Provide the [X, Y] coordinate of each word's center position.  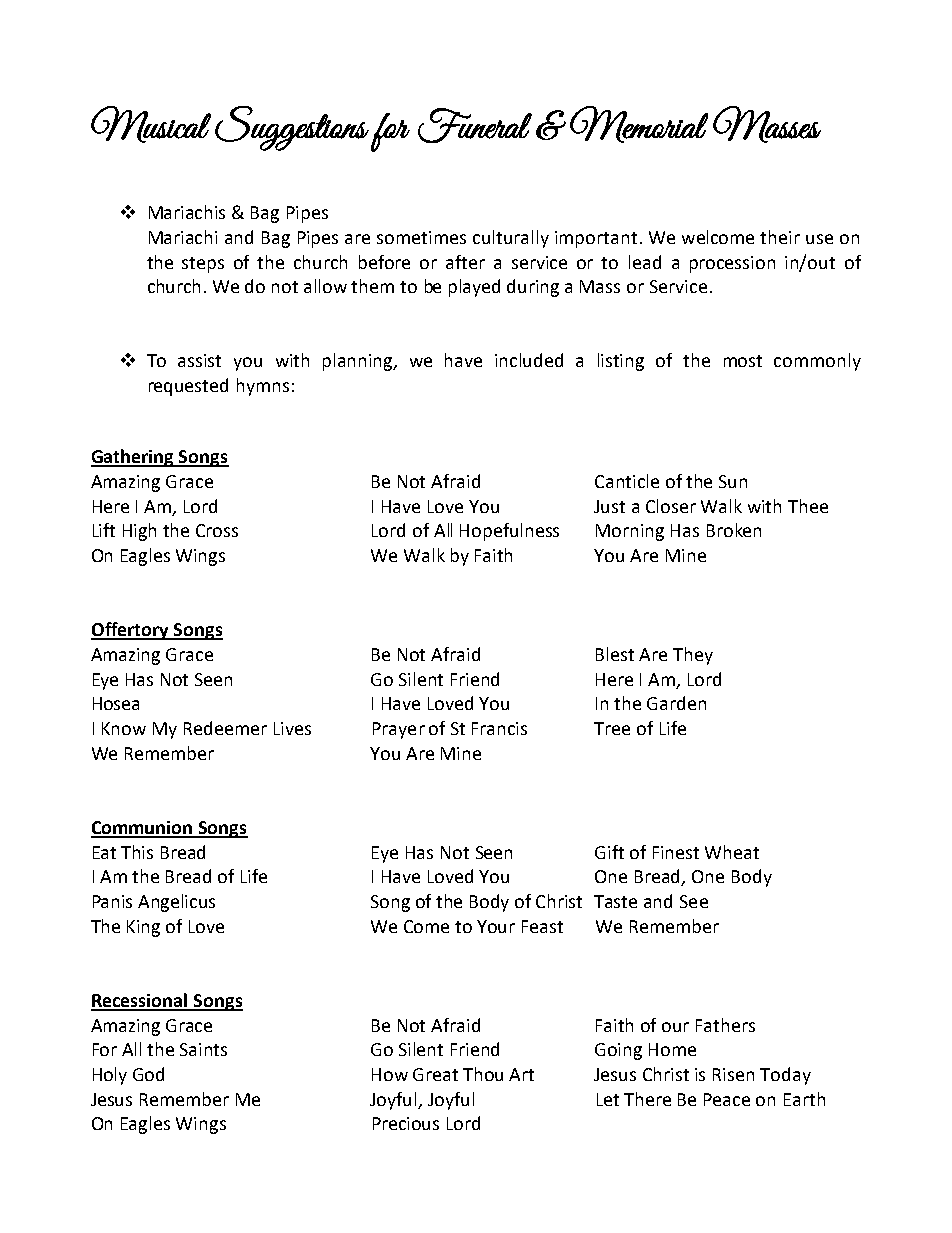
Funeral [475, 125]
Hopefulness [509, 532]
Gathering [134, 458]
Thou [483, 1074]
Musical [151, 124]
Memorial [639, 124]
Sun [733, 481]
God [148, 1074]
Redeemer [225, 728]
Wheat [732, 852]
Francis [499, 728]
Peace [727, 1099]
